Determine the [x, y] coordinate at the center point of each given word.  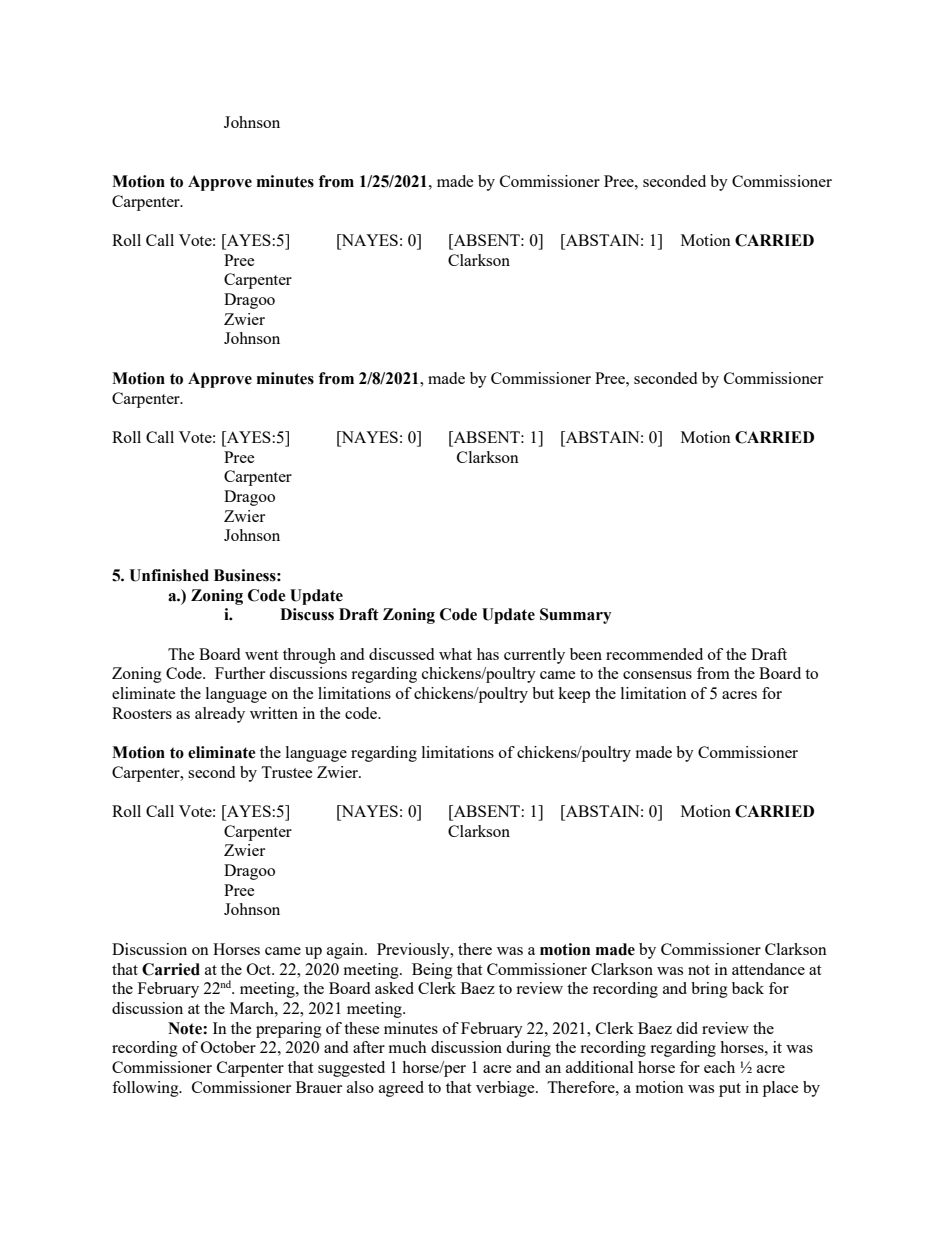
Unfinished [169, 575]
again [346, 951]
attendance [768, 969]
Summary [576, 616]
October [228, 1047]
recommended [654, 654]
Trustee [287, 772]
